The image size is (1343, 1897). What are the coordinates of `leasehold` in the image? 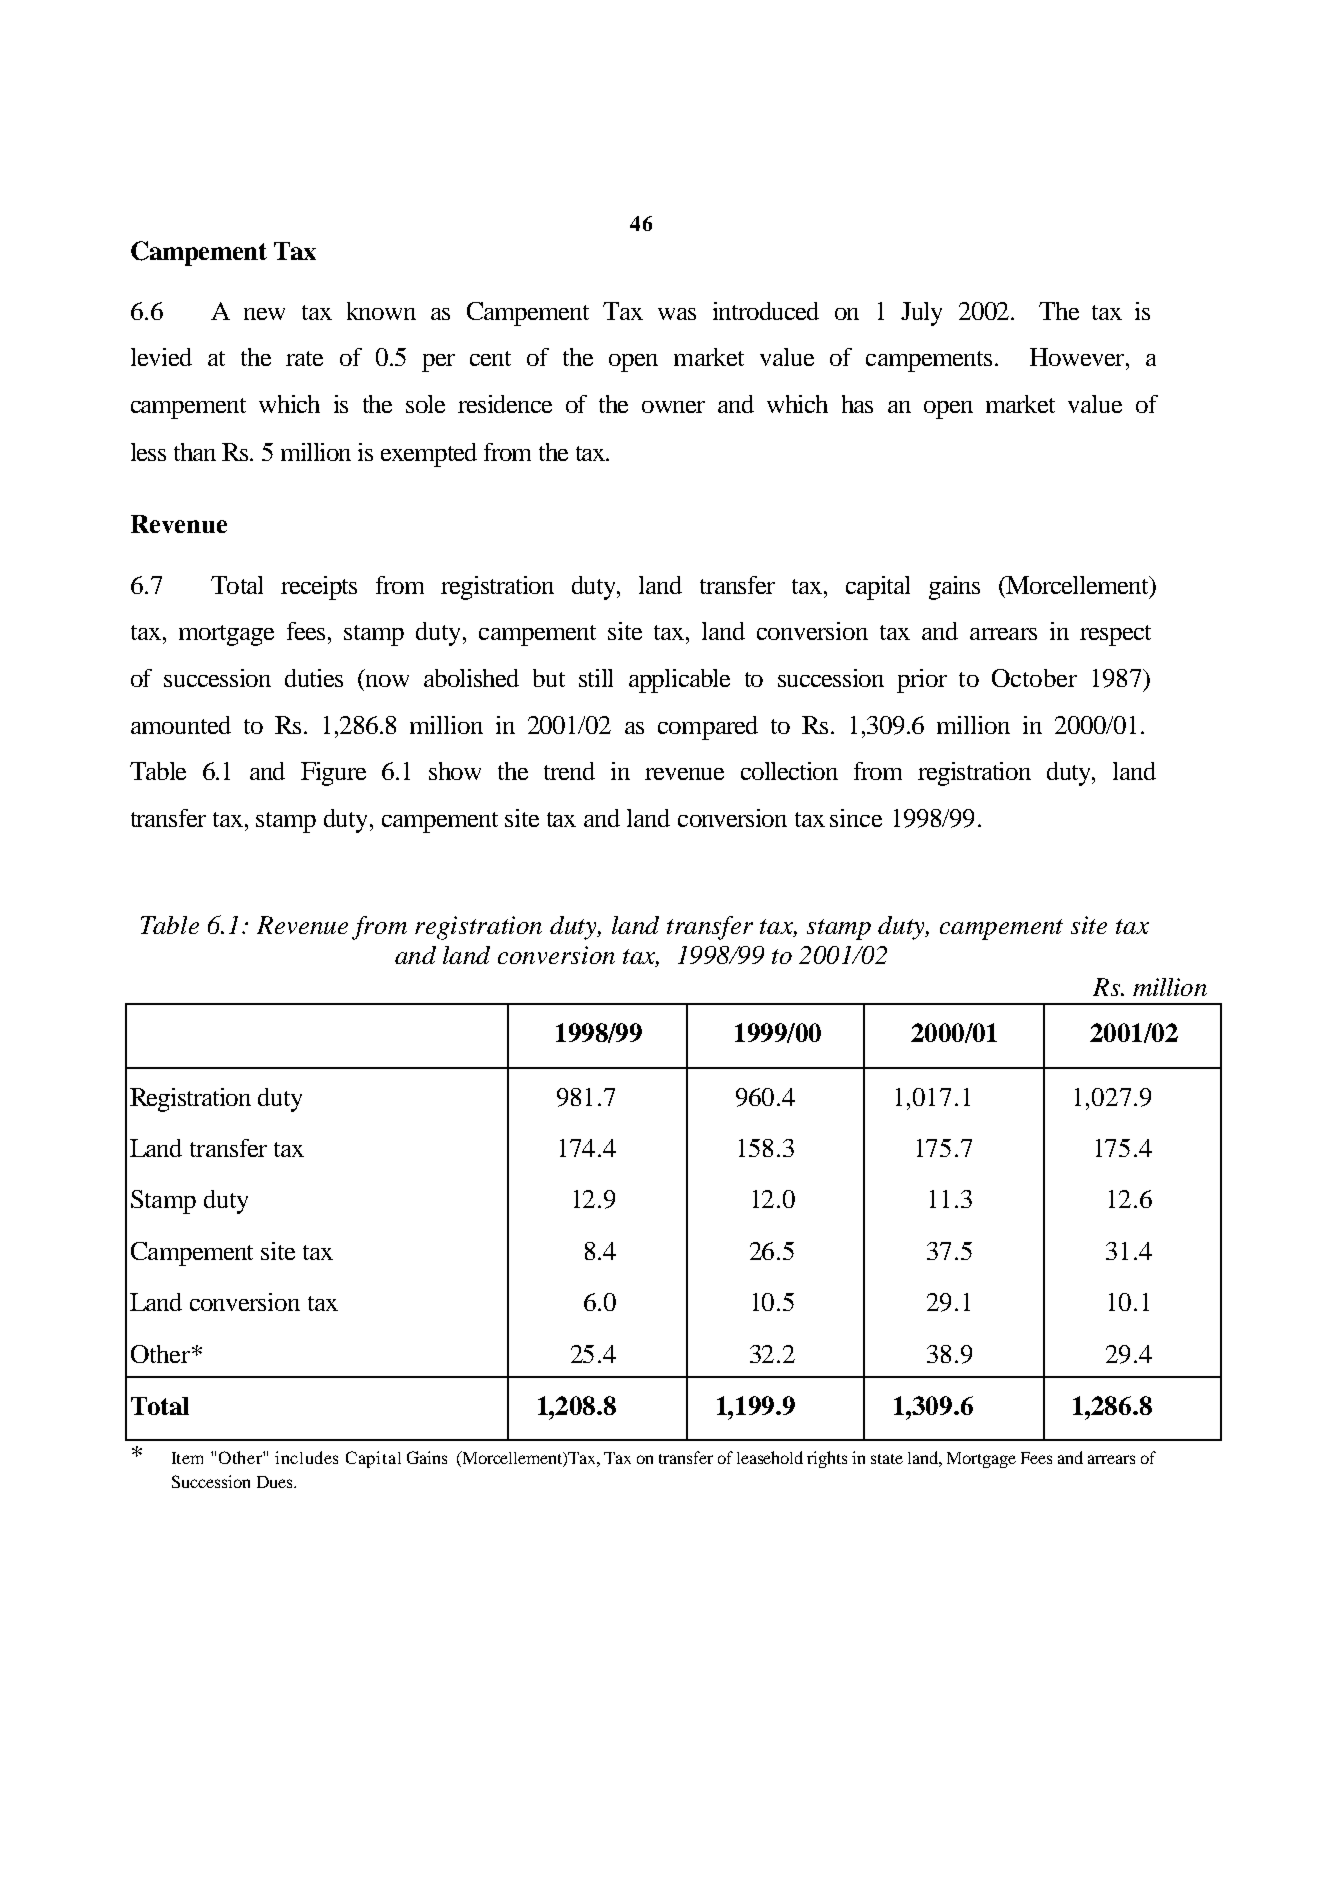 It's located at (770, 1457).
